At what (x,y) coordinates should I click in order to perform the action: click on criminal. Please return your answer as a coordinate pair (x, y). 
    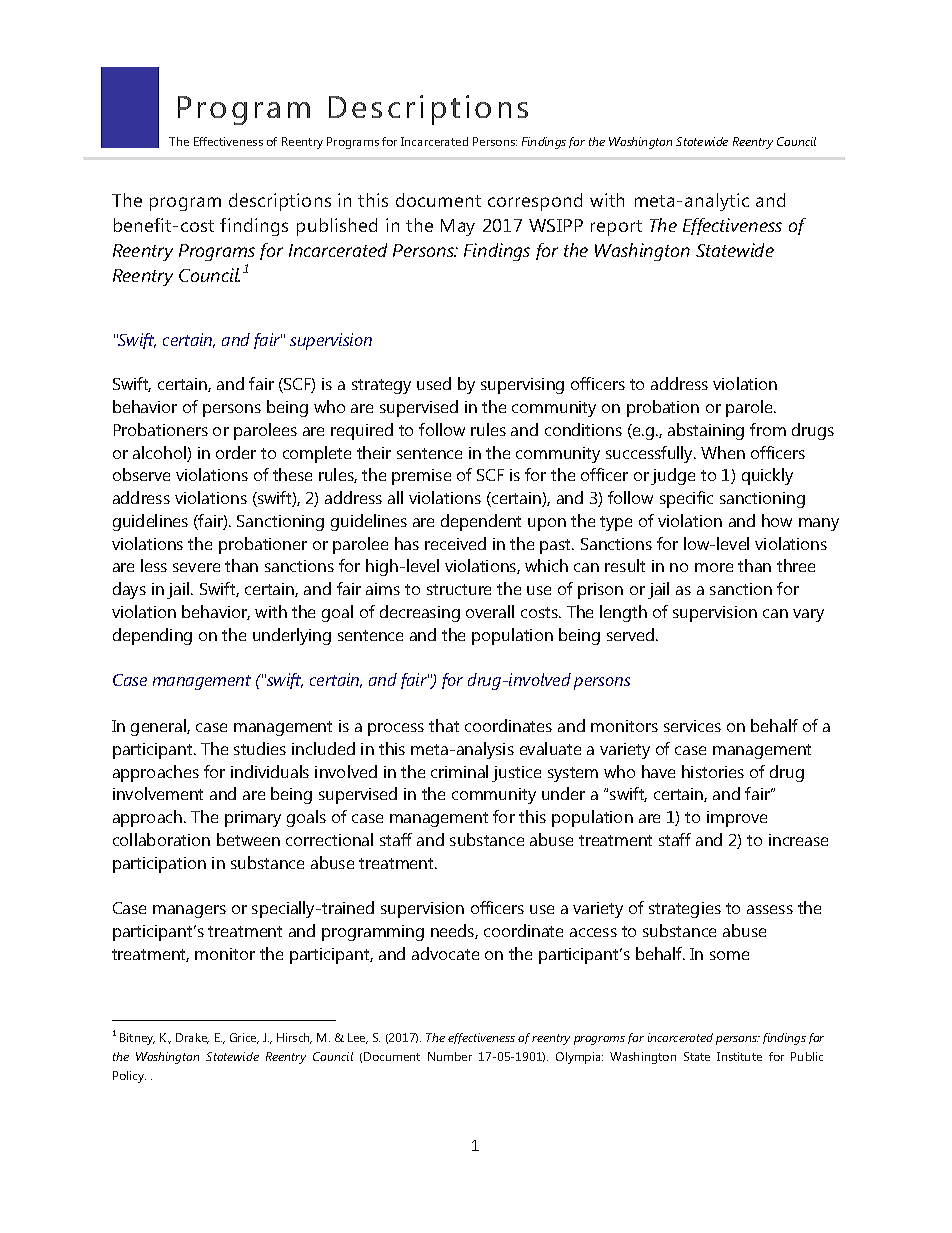
    Looking at the image, I should click on (459, 771).
